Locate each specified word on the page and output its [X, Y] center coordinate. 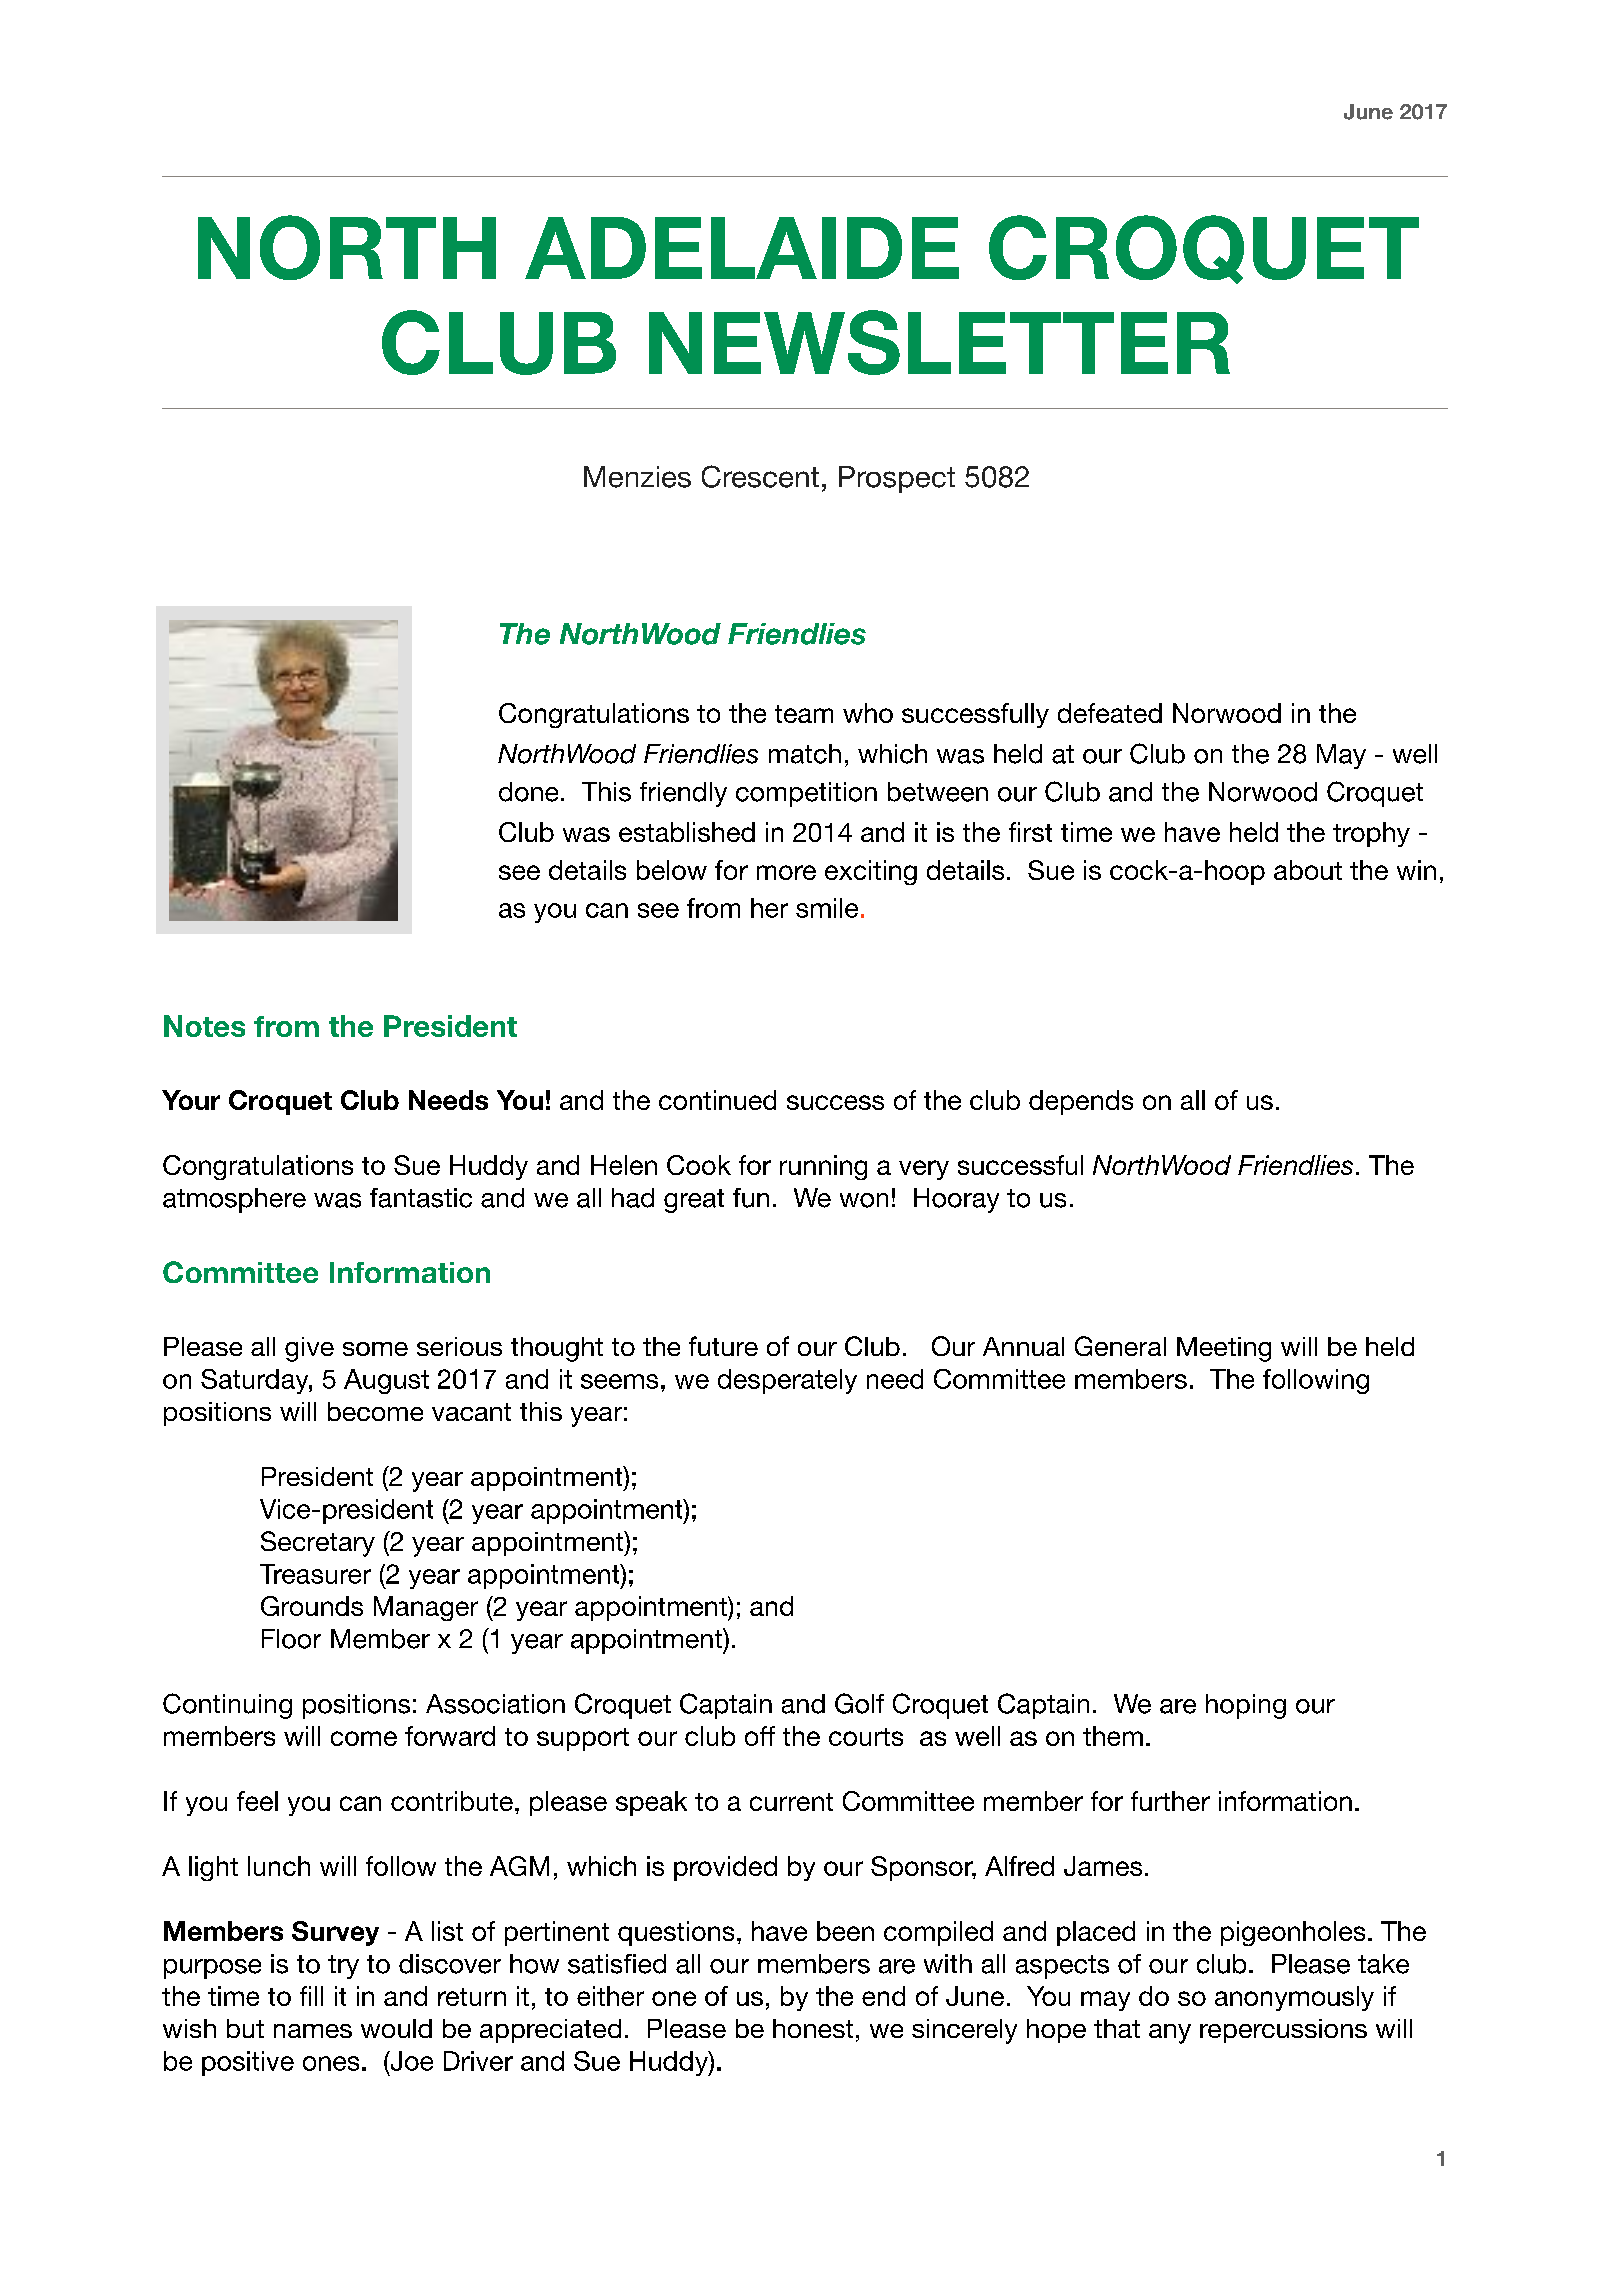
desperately [787, 1381]
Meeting [1224, 1349]
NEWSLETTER [939, 342]
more [786, 872]
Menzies [637, 477]
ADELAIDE [742, 248]
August [386, 1381]
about [1308, 870]
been [845, 1931]
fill [311, 1996]
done [528, 792]
